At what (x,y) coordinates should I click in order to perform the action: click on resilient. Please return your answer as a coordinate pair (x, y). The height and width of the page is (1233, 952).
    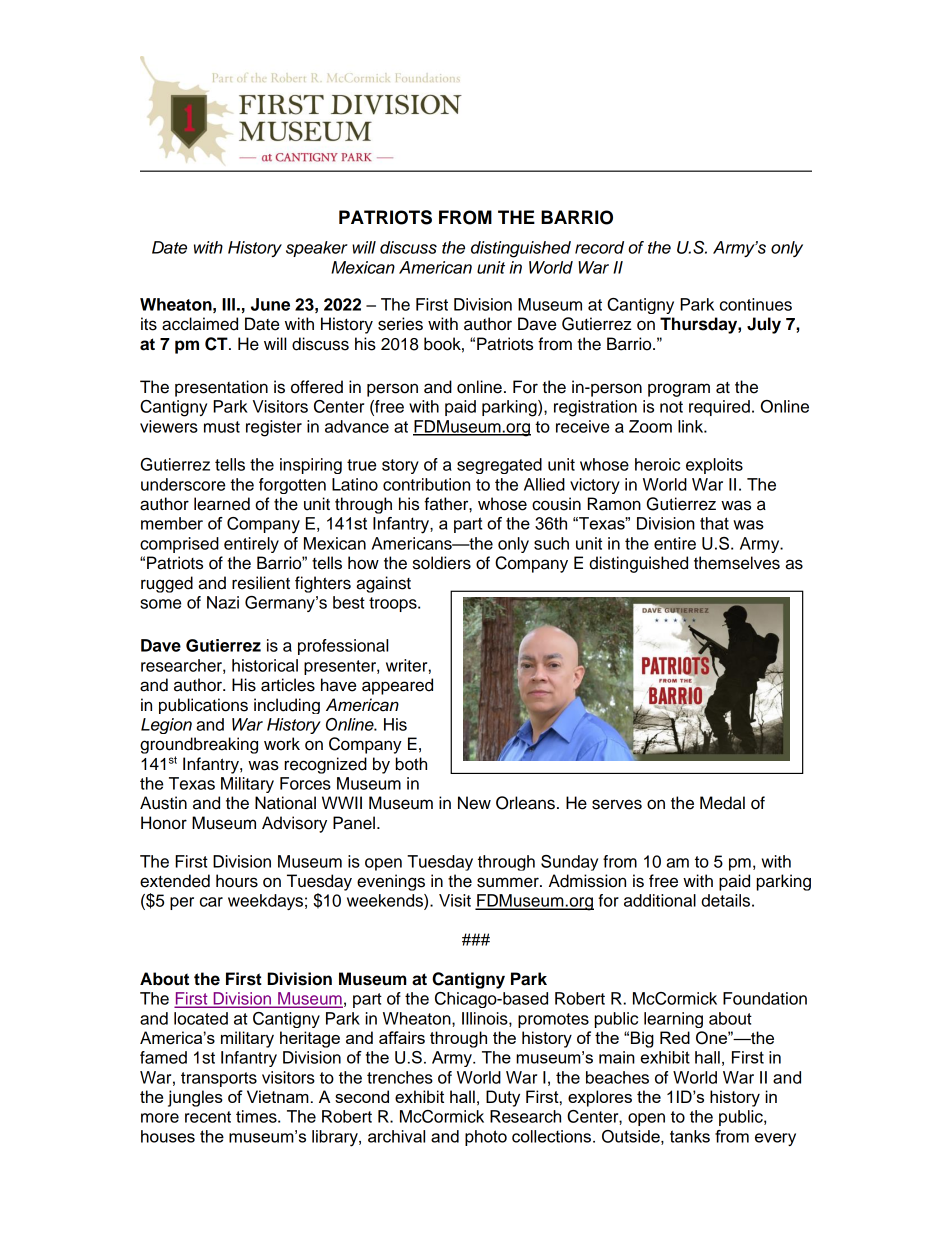
    Looking at the image, I should click on (261, 583).
